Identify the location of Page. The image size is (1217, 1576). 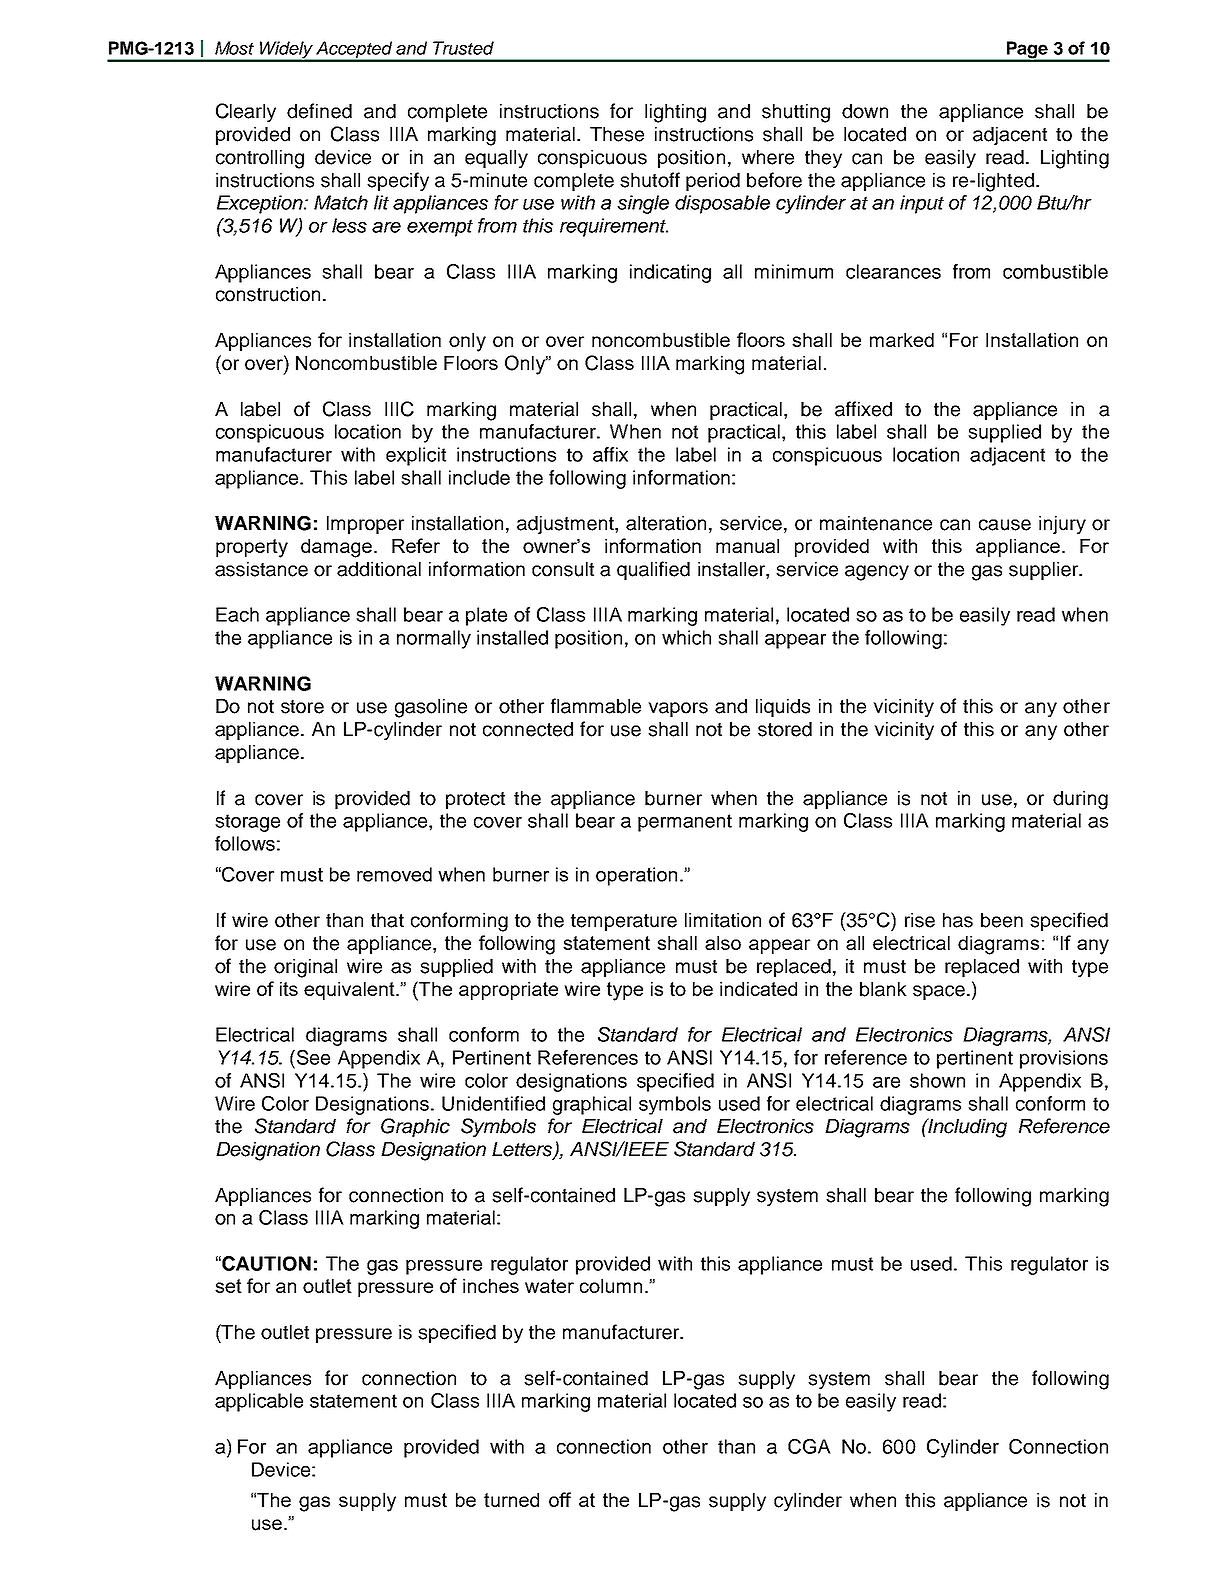
(1027, 51).
